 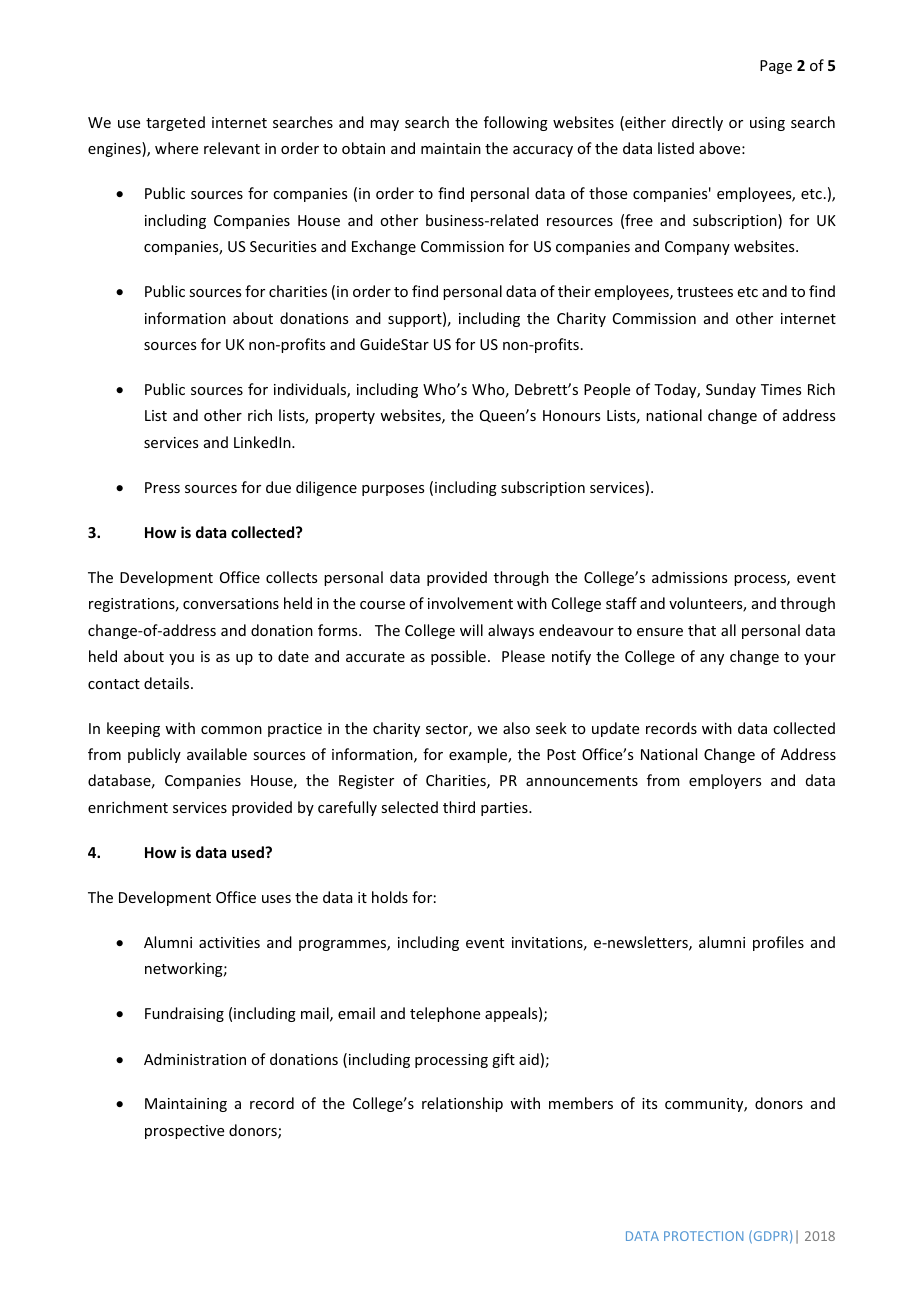 What do you see at coordinates (184, 1132) in the screenshot?
I see `prospective` at bounding box center [184, 1132].
